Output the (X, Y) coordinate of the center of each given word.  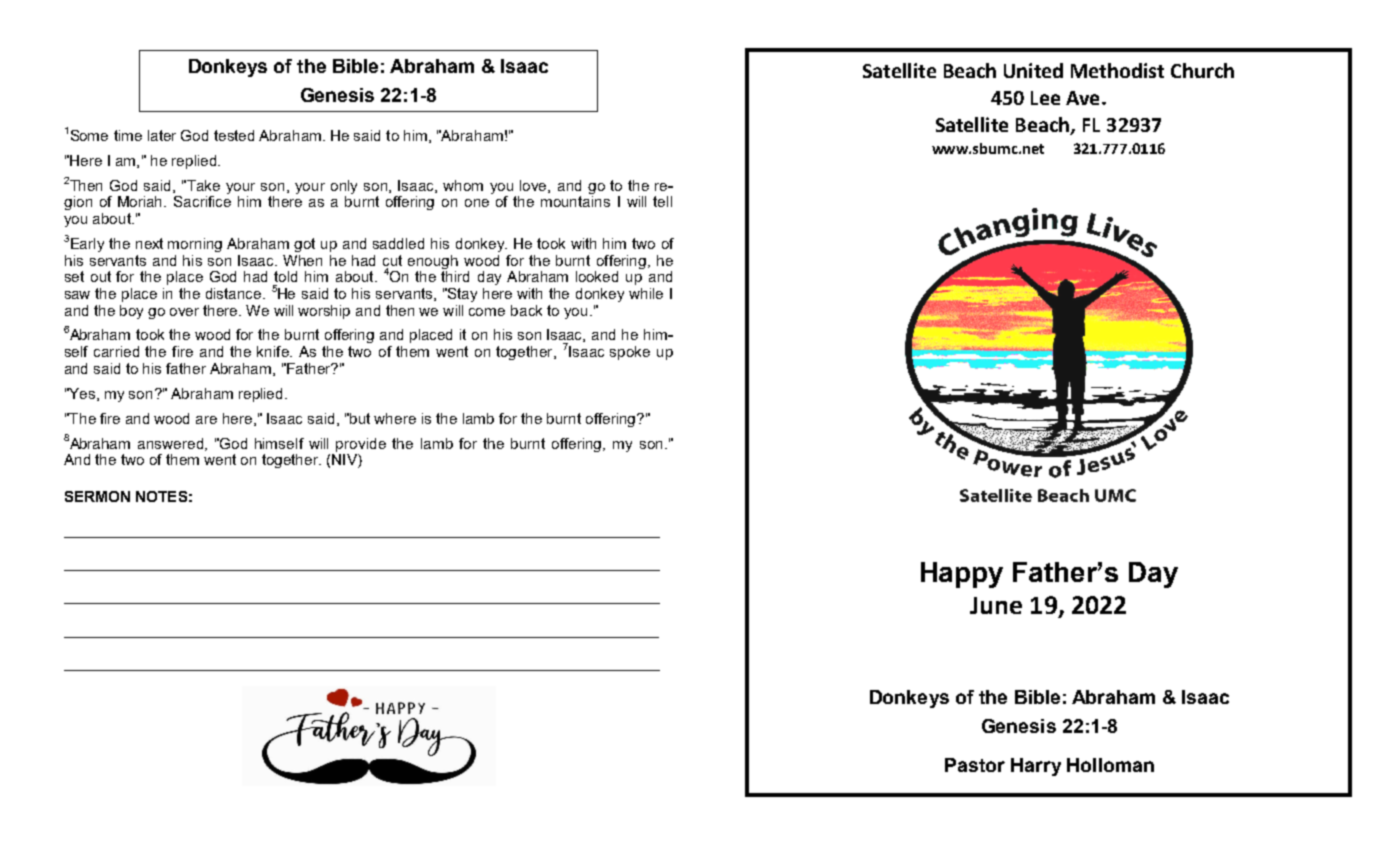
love (534, 186)
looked (597, 276)
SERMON (97, 496)
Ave (1082, 98)
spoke (630, 353)
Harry (1036, 767)
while (646, 293)
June (996, 605)
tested (234, 135)
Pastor (975, 765)
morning (195, 245)
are (206, 420)
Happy (962, 575)
